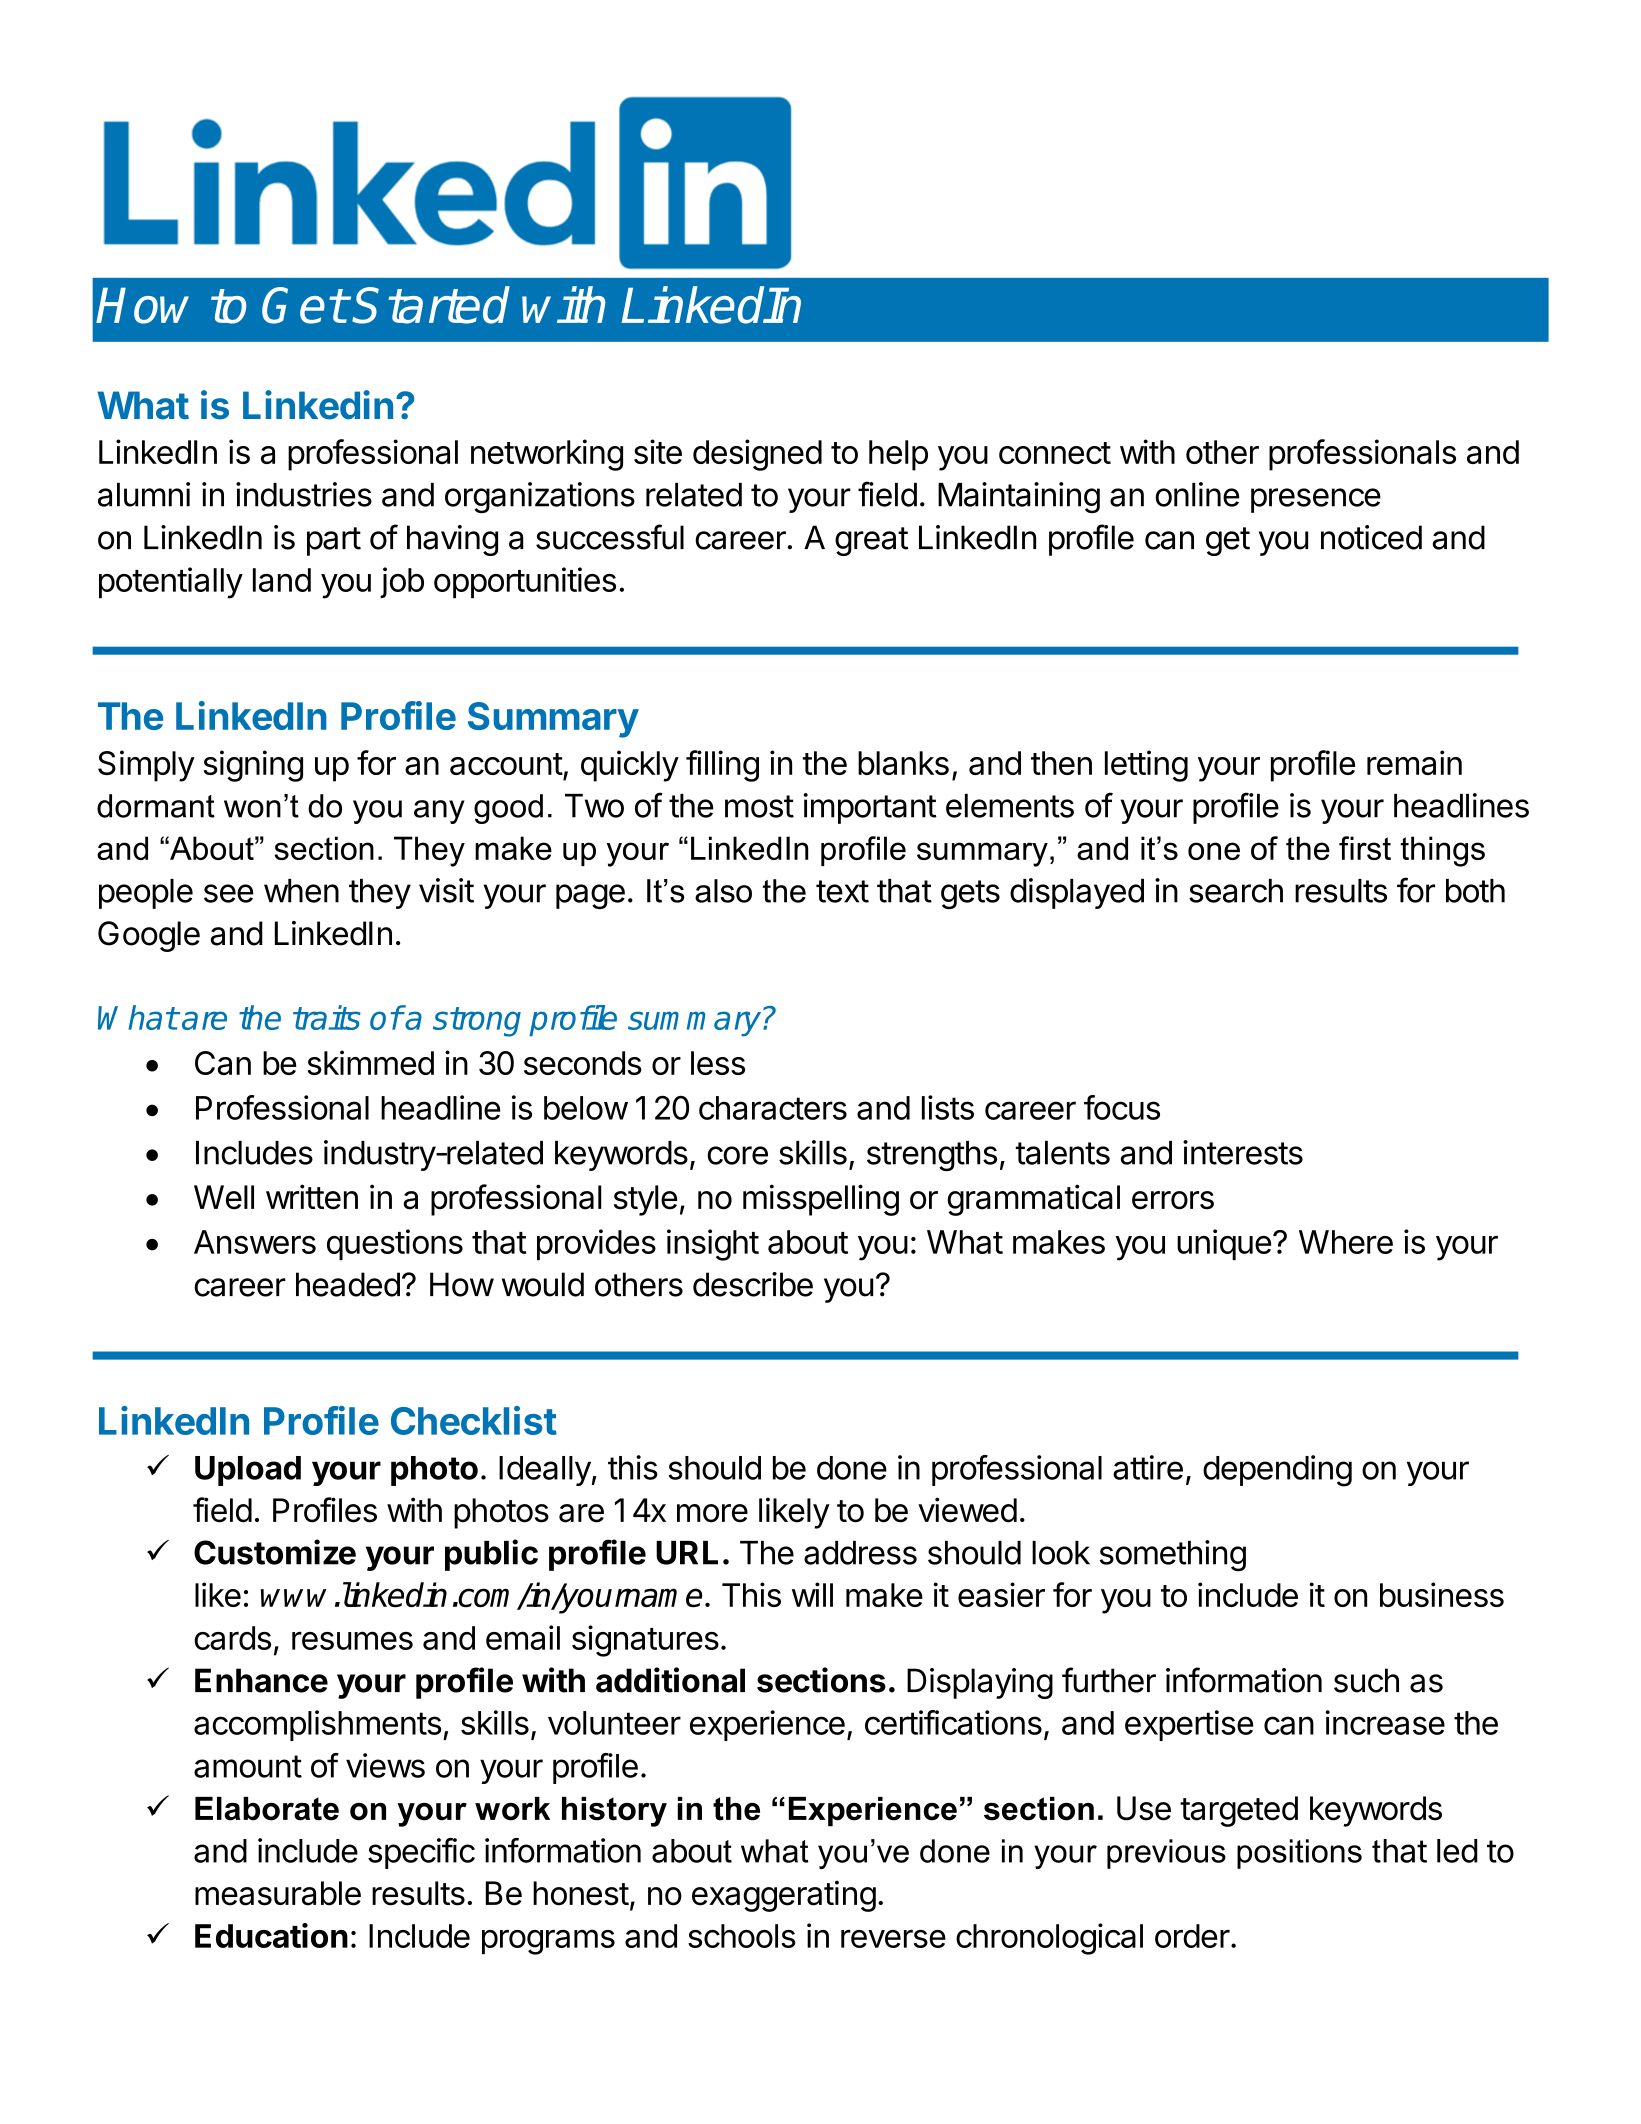  What do you see at coordinates (1277, 1471) in the screenshot?
I see `depending` at bounding box center [1277, 1471].
